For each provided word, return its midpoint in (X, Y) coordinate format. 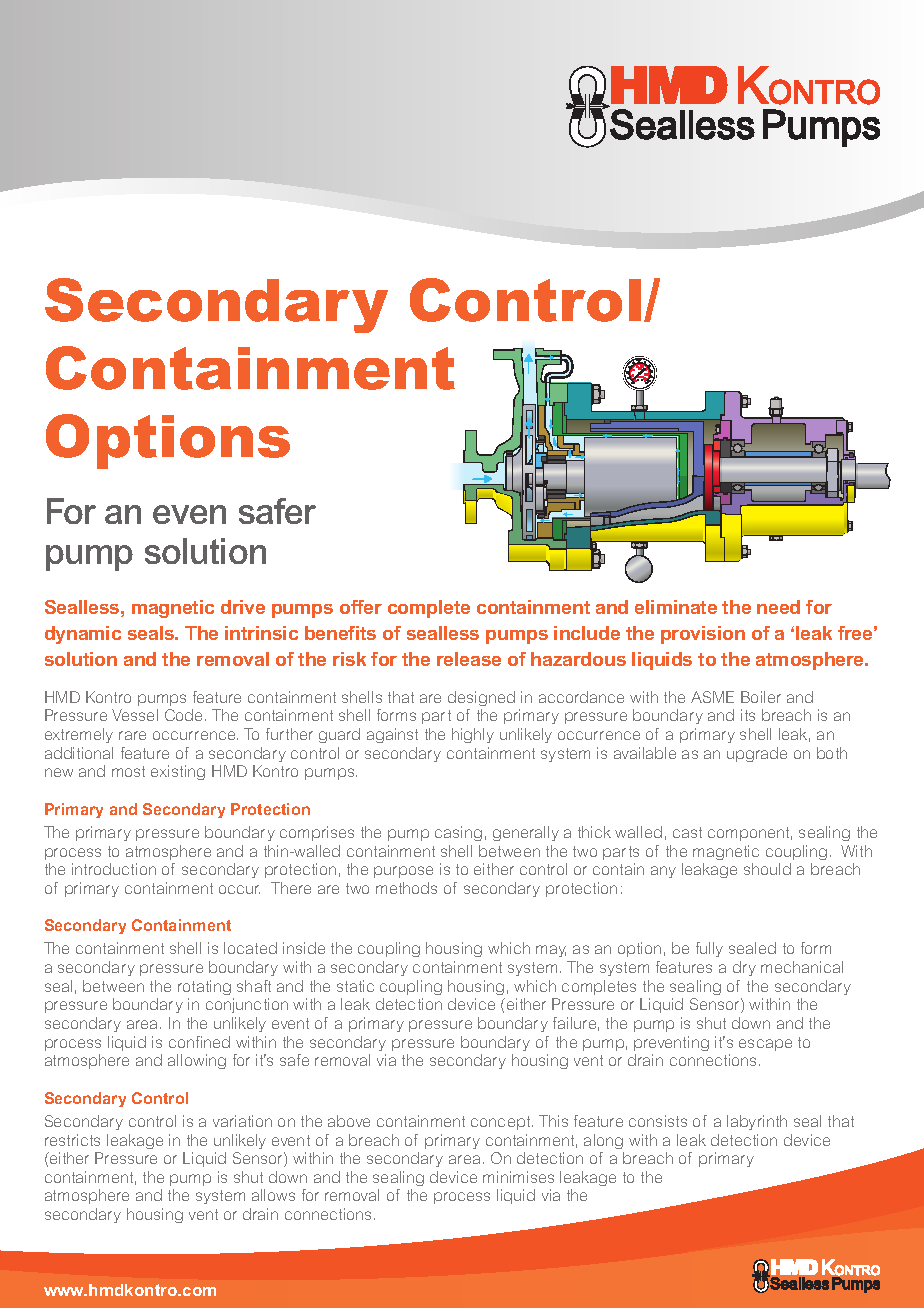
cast (687, 832)
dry (744, 968)
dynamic (83, 635)
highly (473, 735)
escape (765, 1045)
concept (502, 1123)
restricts (72, 1140)
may (551, 951)
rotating (204, 987)
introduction (114, 869)
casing (458, 833)
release (469, 659)
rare (132, 735)
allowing (197, 1061)
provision (703, 635)
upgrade (757, 754)
